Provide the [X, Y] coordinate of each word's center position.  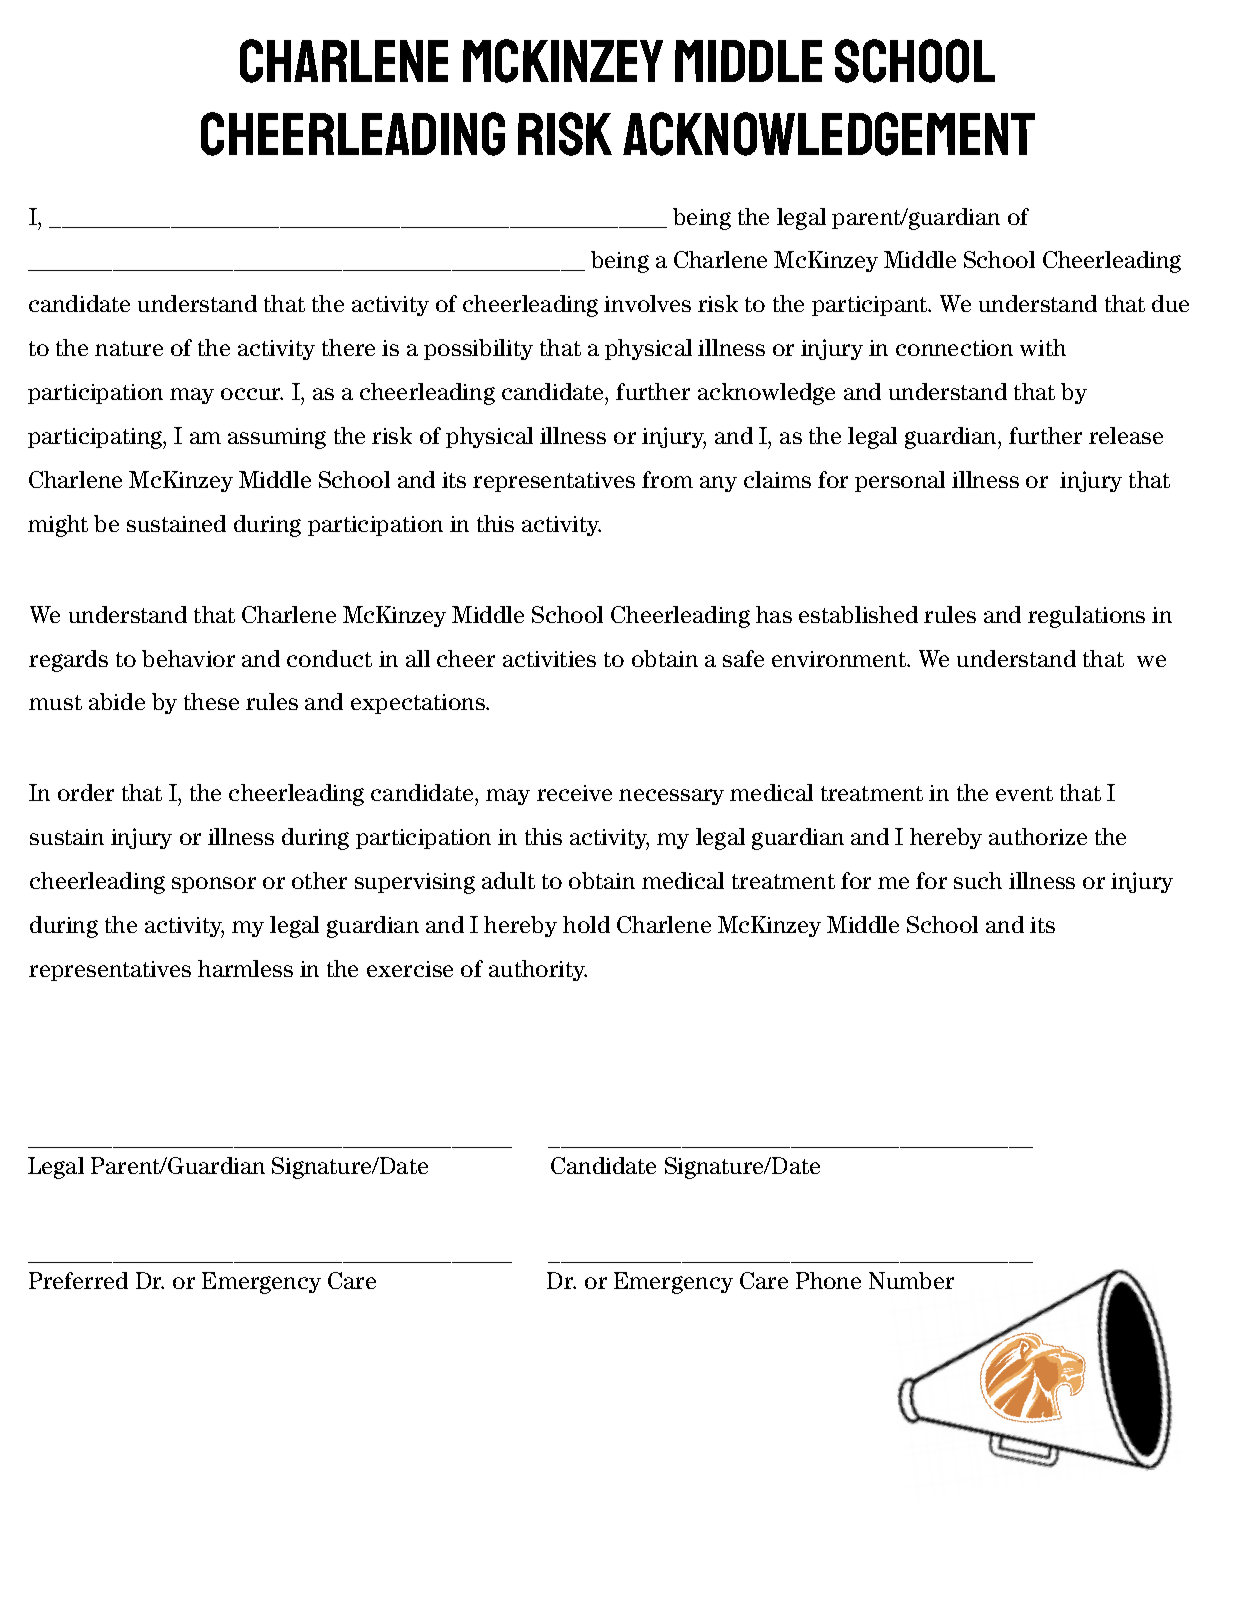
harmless [245, 968]
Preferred [78, 1280]
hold [586, 924]
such [978, 880]
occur [252, 394]
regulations [1086, 617]
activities [549, 659]
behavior [188, 658]
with [1043, 347]
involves [647, 303]
